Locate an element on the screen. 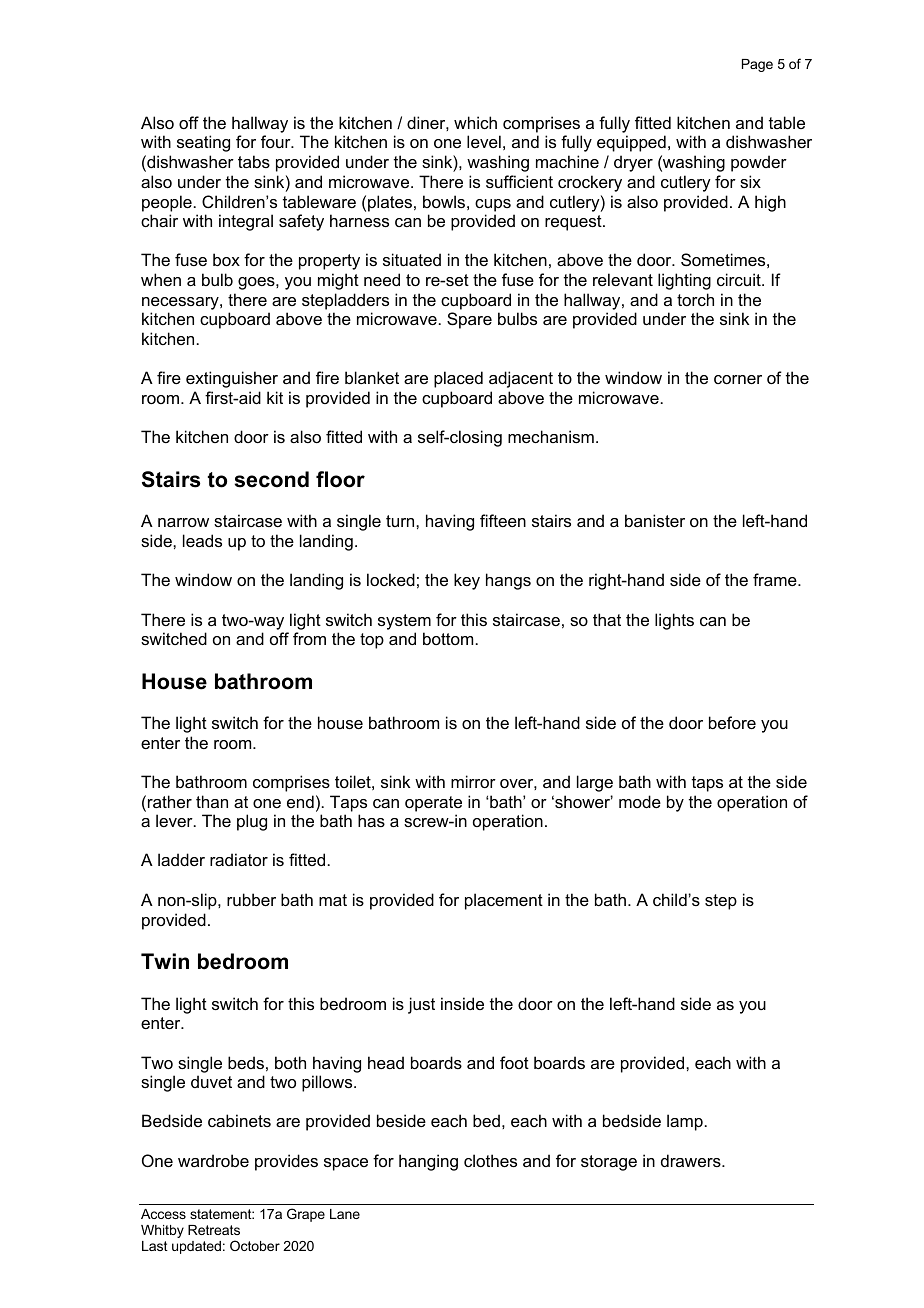 This screenshot has width=924, height=1308. seating is located at coordinates (203, 143).
